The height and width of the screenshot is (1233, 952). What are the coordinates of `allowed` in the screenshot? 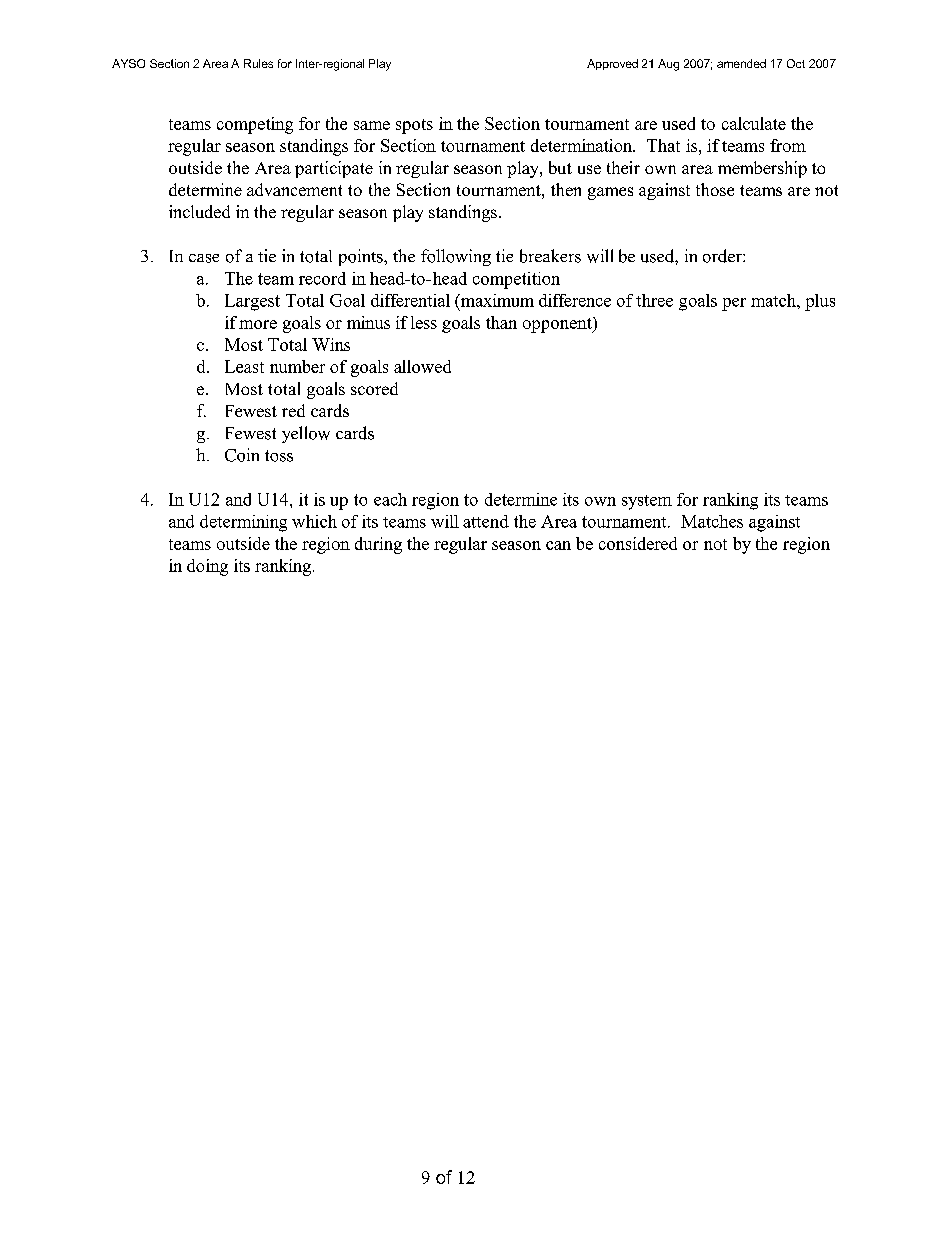 It's located at (422, 366).
